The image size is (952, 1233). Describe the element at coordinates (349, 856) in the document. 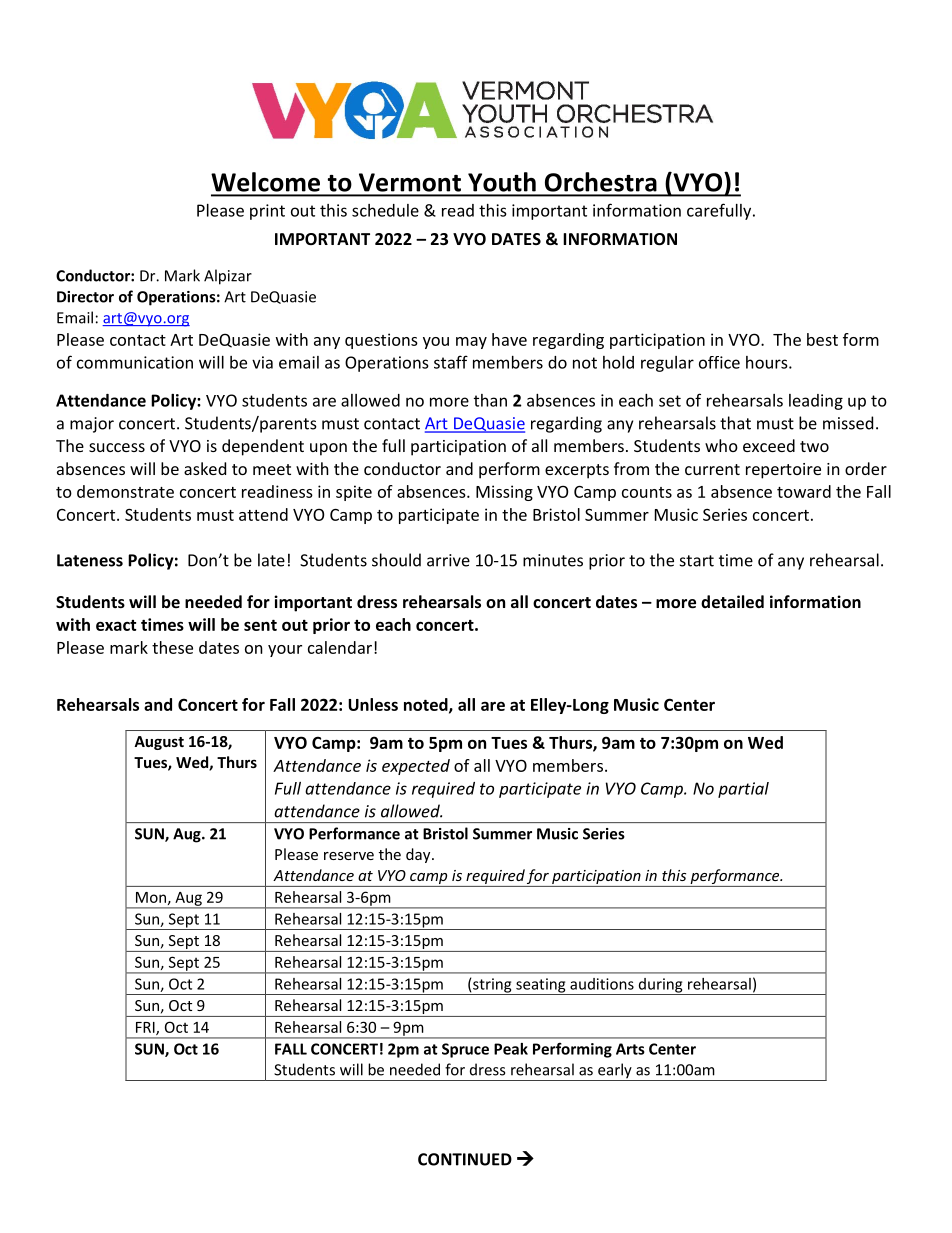

I see `reserve` at that location.
